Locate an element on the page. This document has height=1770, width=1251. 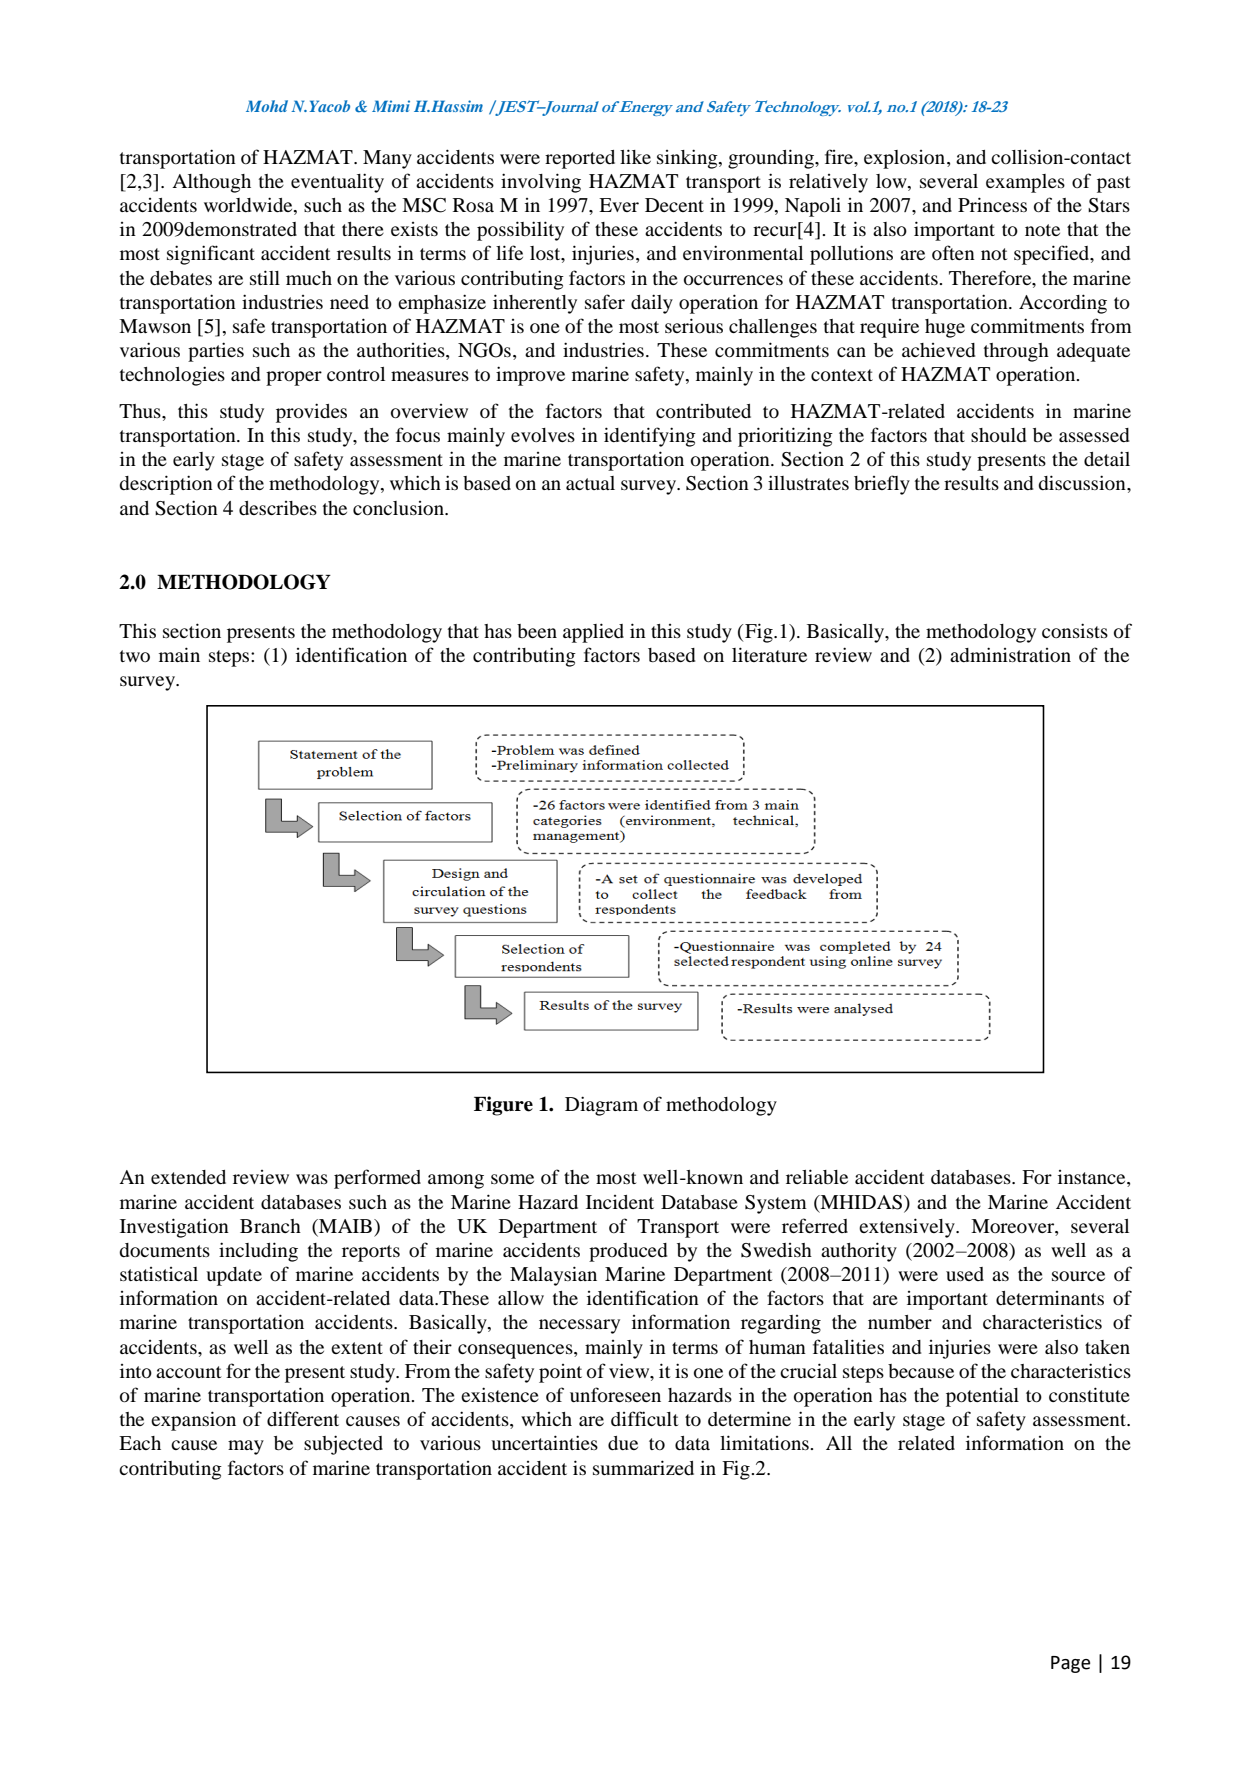
Page is located at coordinates (1070, 1664).
